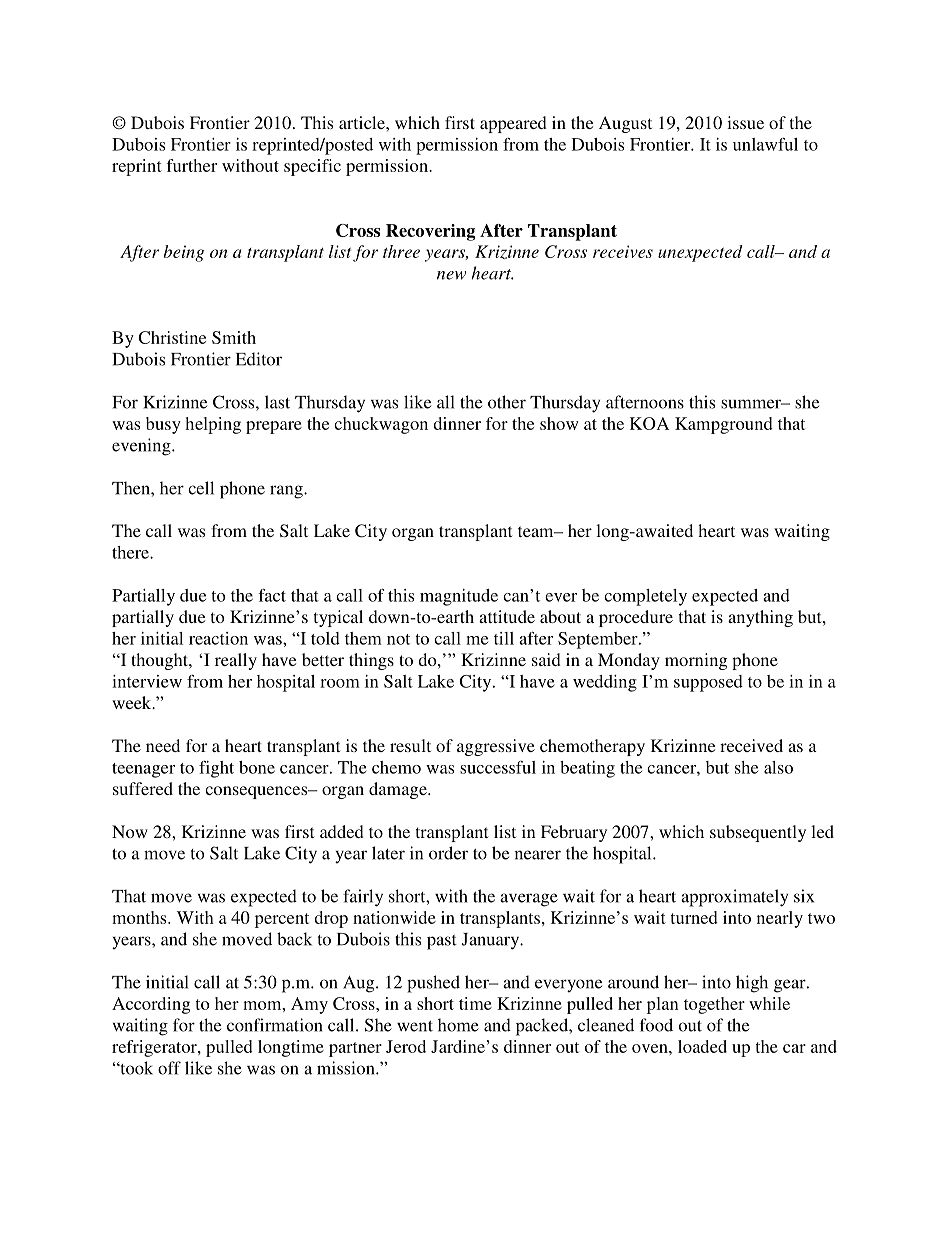 The width and height of the page is (952, 1233). What do you see at coordinates (155, 1048) in the page?
I see `refrigerator` at bounding box center [155, 1048].
